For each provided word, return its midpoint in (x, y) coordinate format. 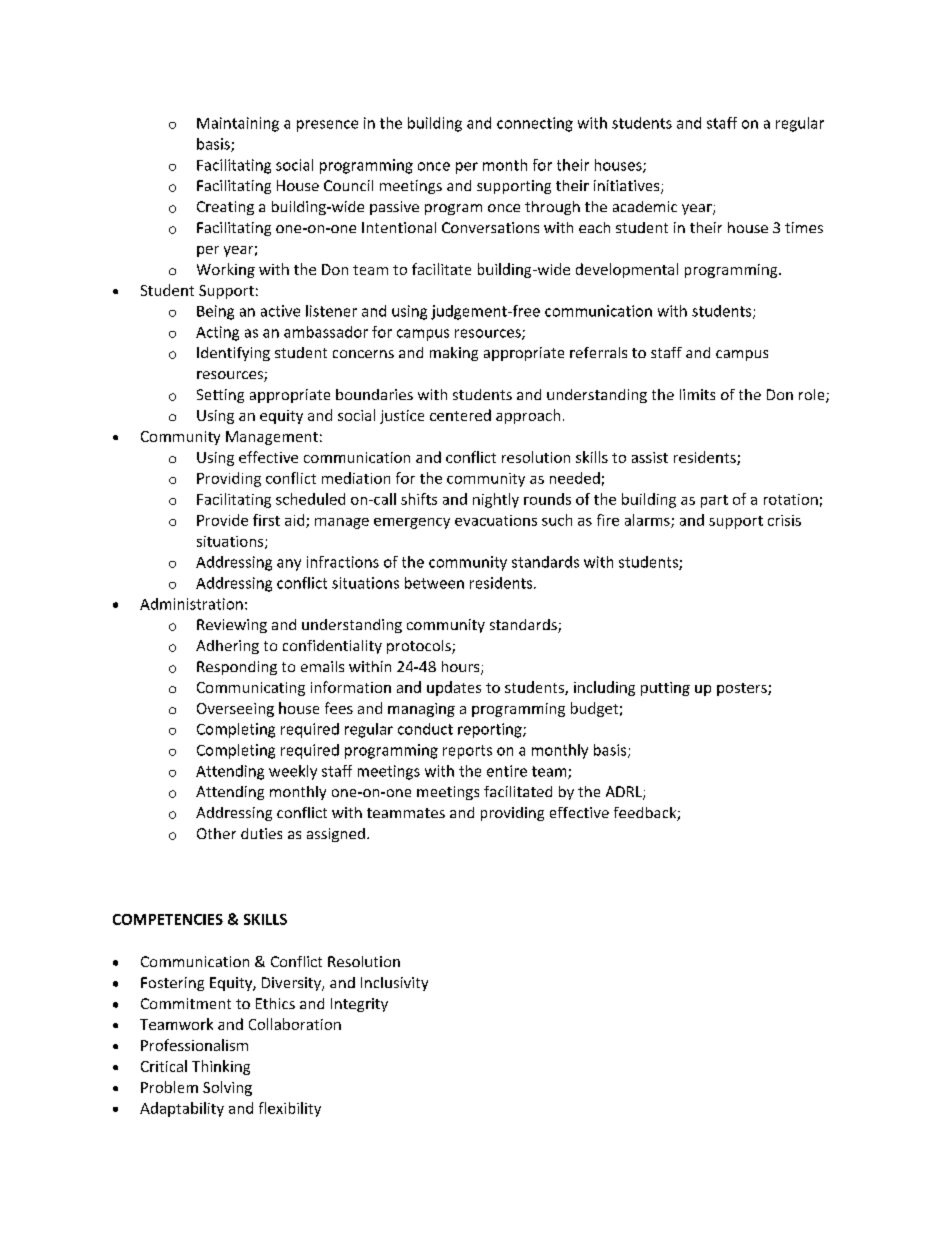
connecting (535, 124)
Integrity (359, 1005)
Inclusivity (394, 984)
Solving (227, 1088)
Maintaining (238, 124)
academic (645, 206)
